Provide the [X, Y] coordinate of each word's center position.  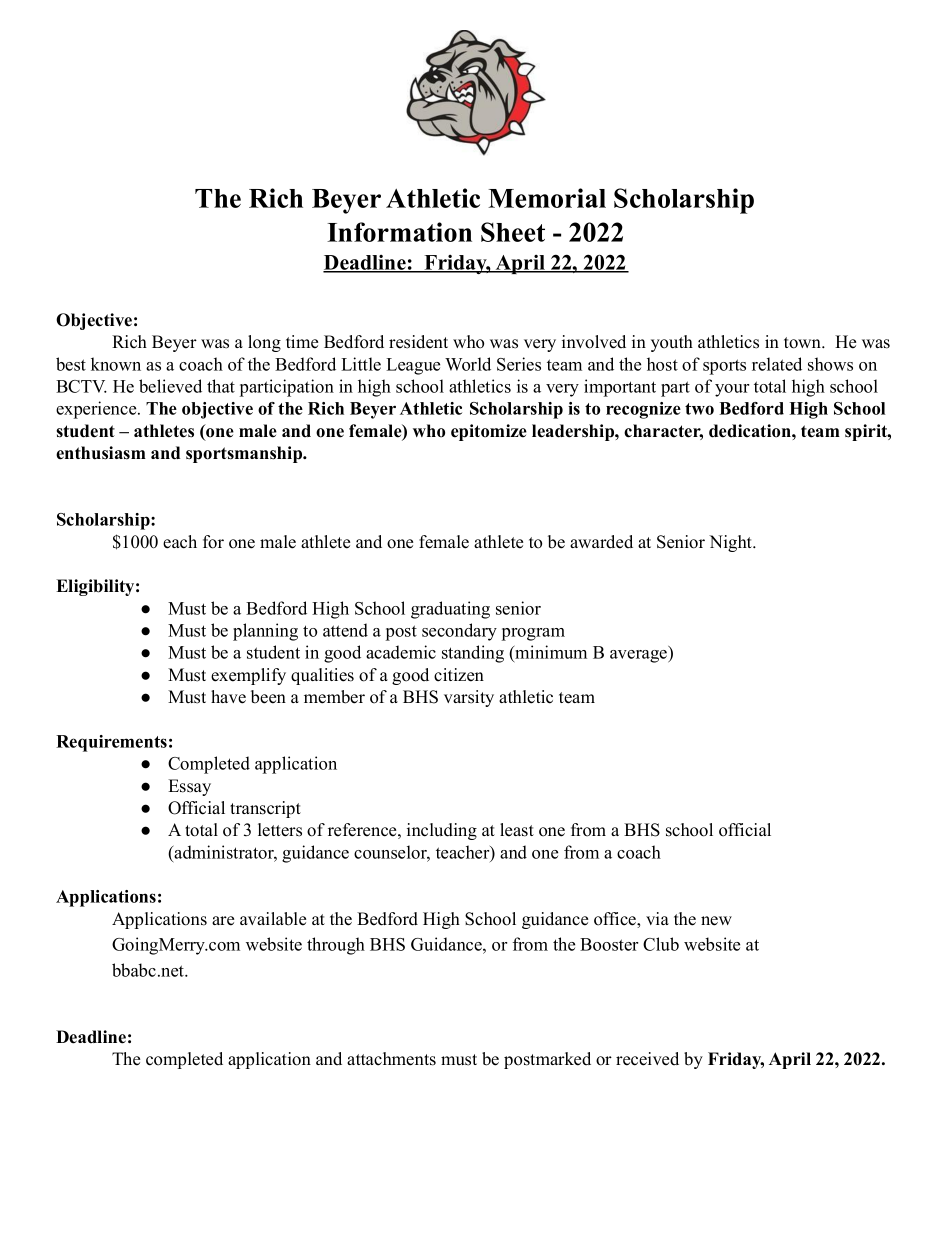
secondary [459, 632]
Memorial [547, 198]
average [639, 656]
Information [399, 232]
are [223, 921]
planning [265, 632]
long [264, 343]
